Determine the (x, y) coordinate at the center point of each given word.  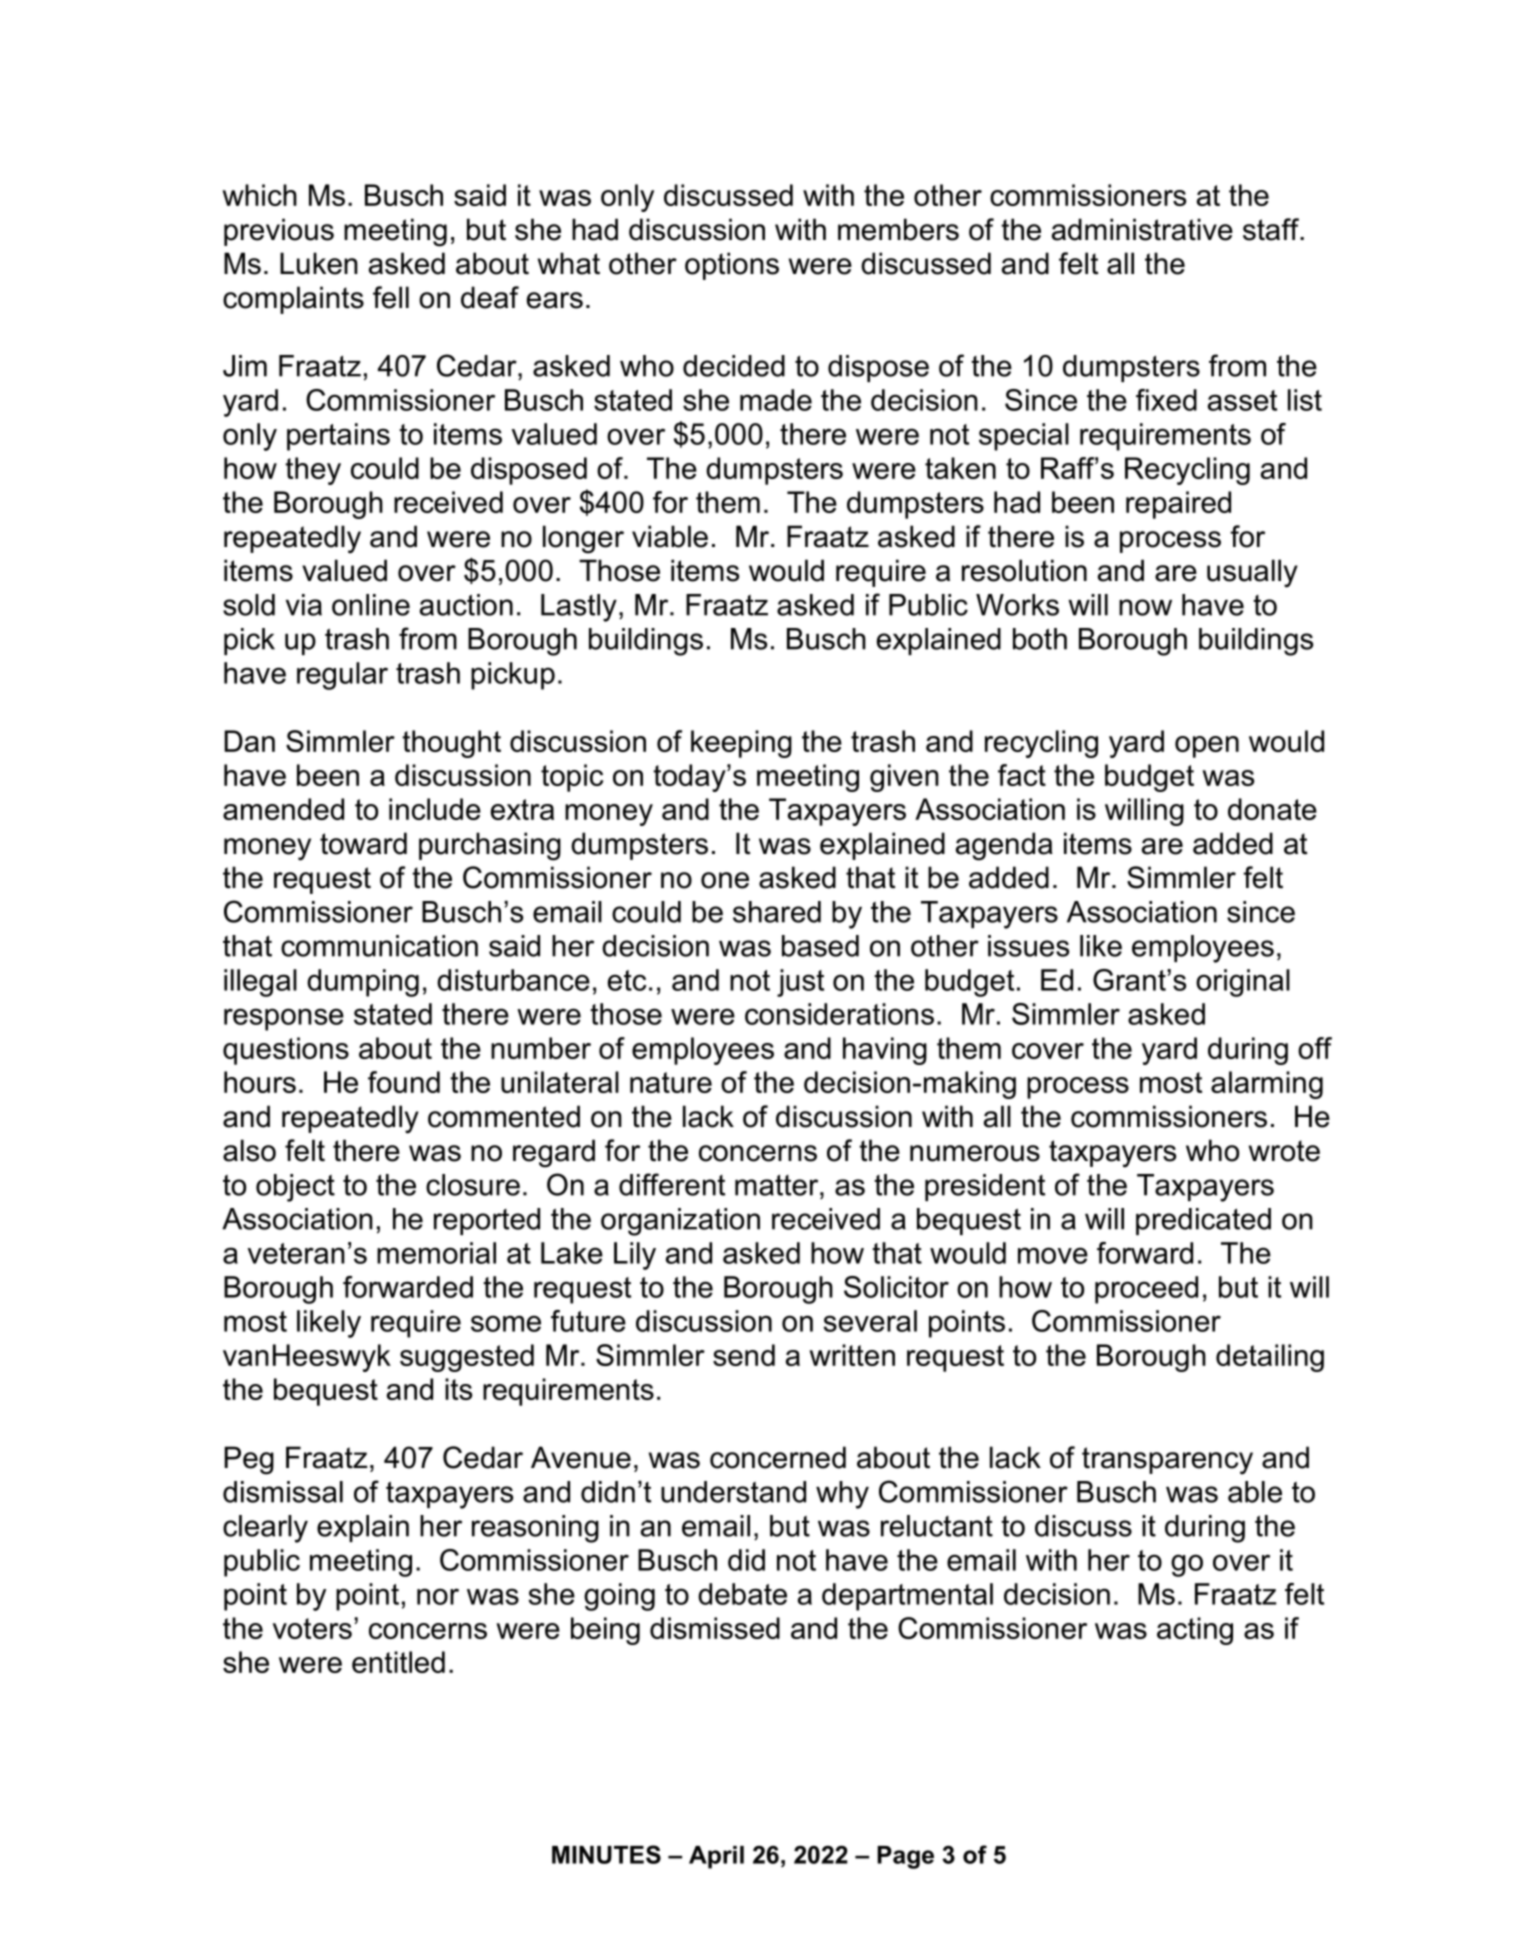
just (800, 983)
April (716, 1857)
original (1243, 983)
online (371, 605)
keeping (741, 744)
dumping (363, 983)
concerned (778, 1457)
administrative (1142, 229)
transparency (1167, 1461)
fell (391, 297)
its (458, 1389)
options (732, 266)
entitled (398, 1662)
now (1145, 607)
